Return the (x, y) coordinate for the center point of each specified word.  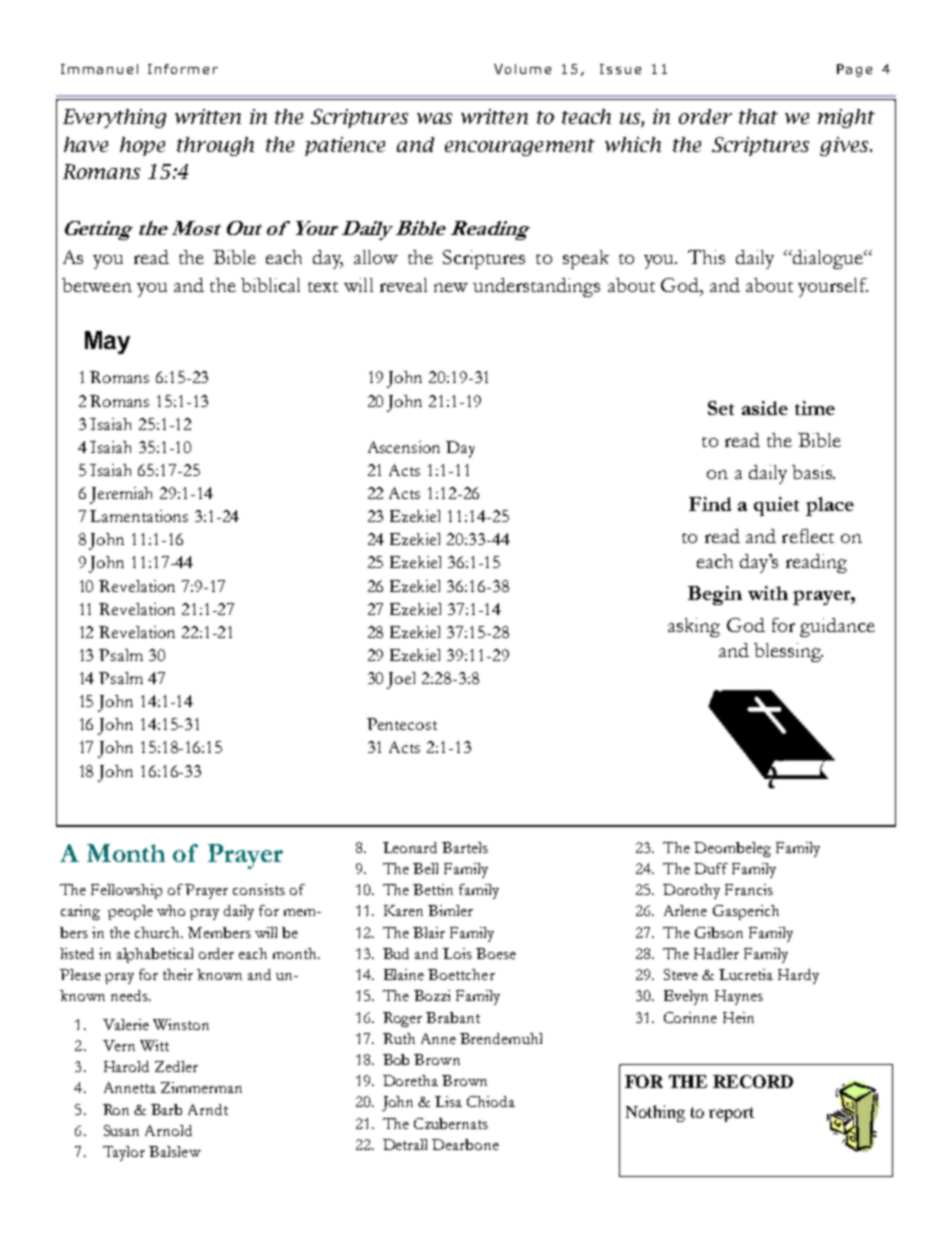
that (758, 116)
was (434, 118)
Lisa (448, 1101)
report (731, 1114)
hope (142, 146)
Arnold (168, 1130)
